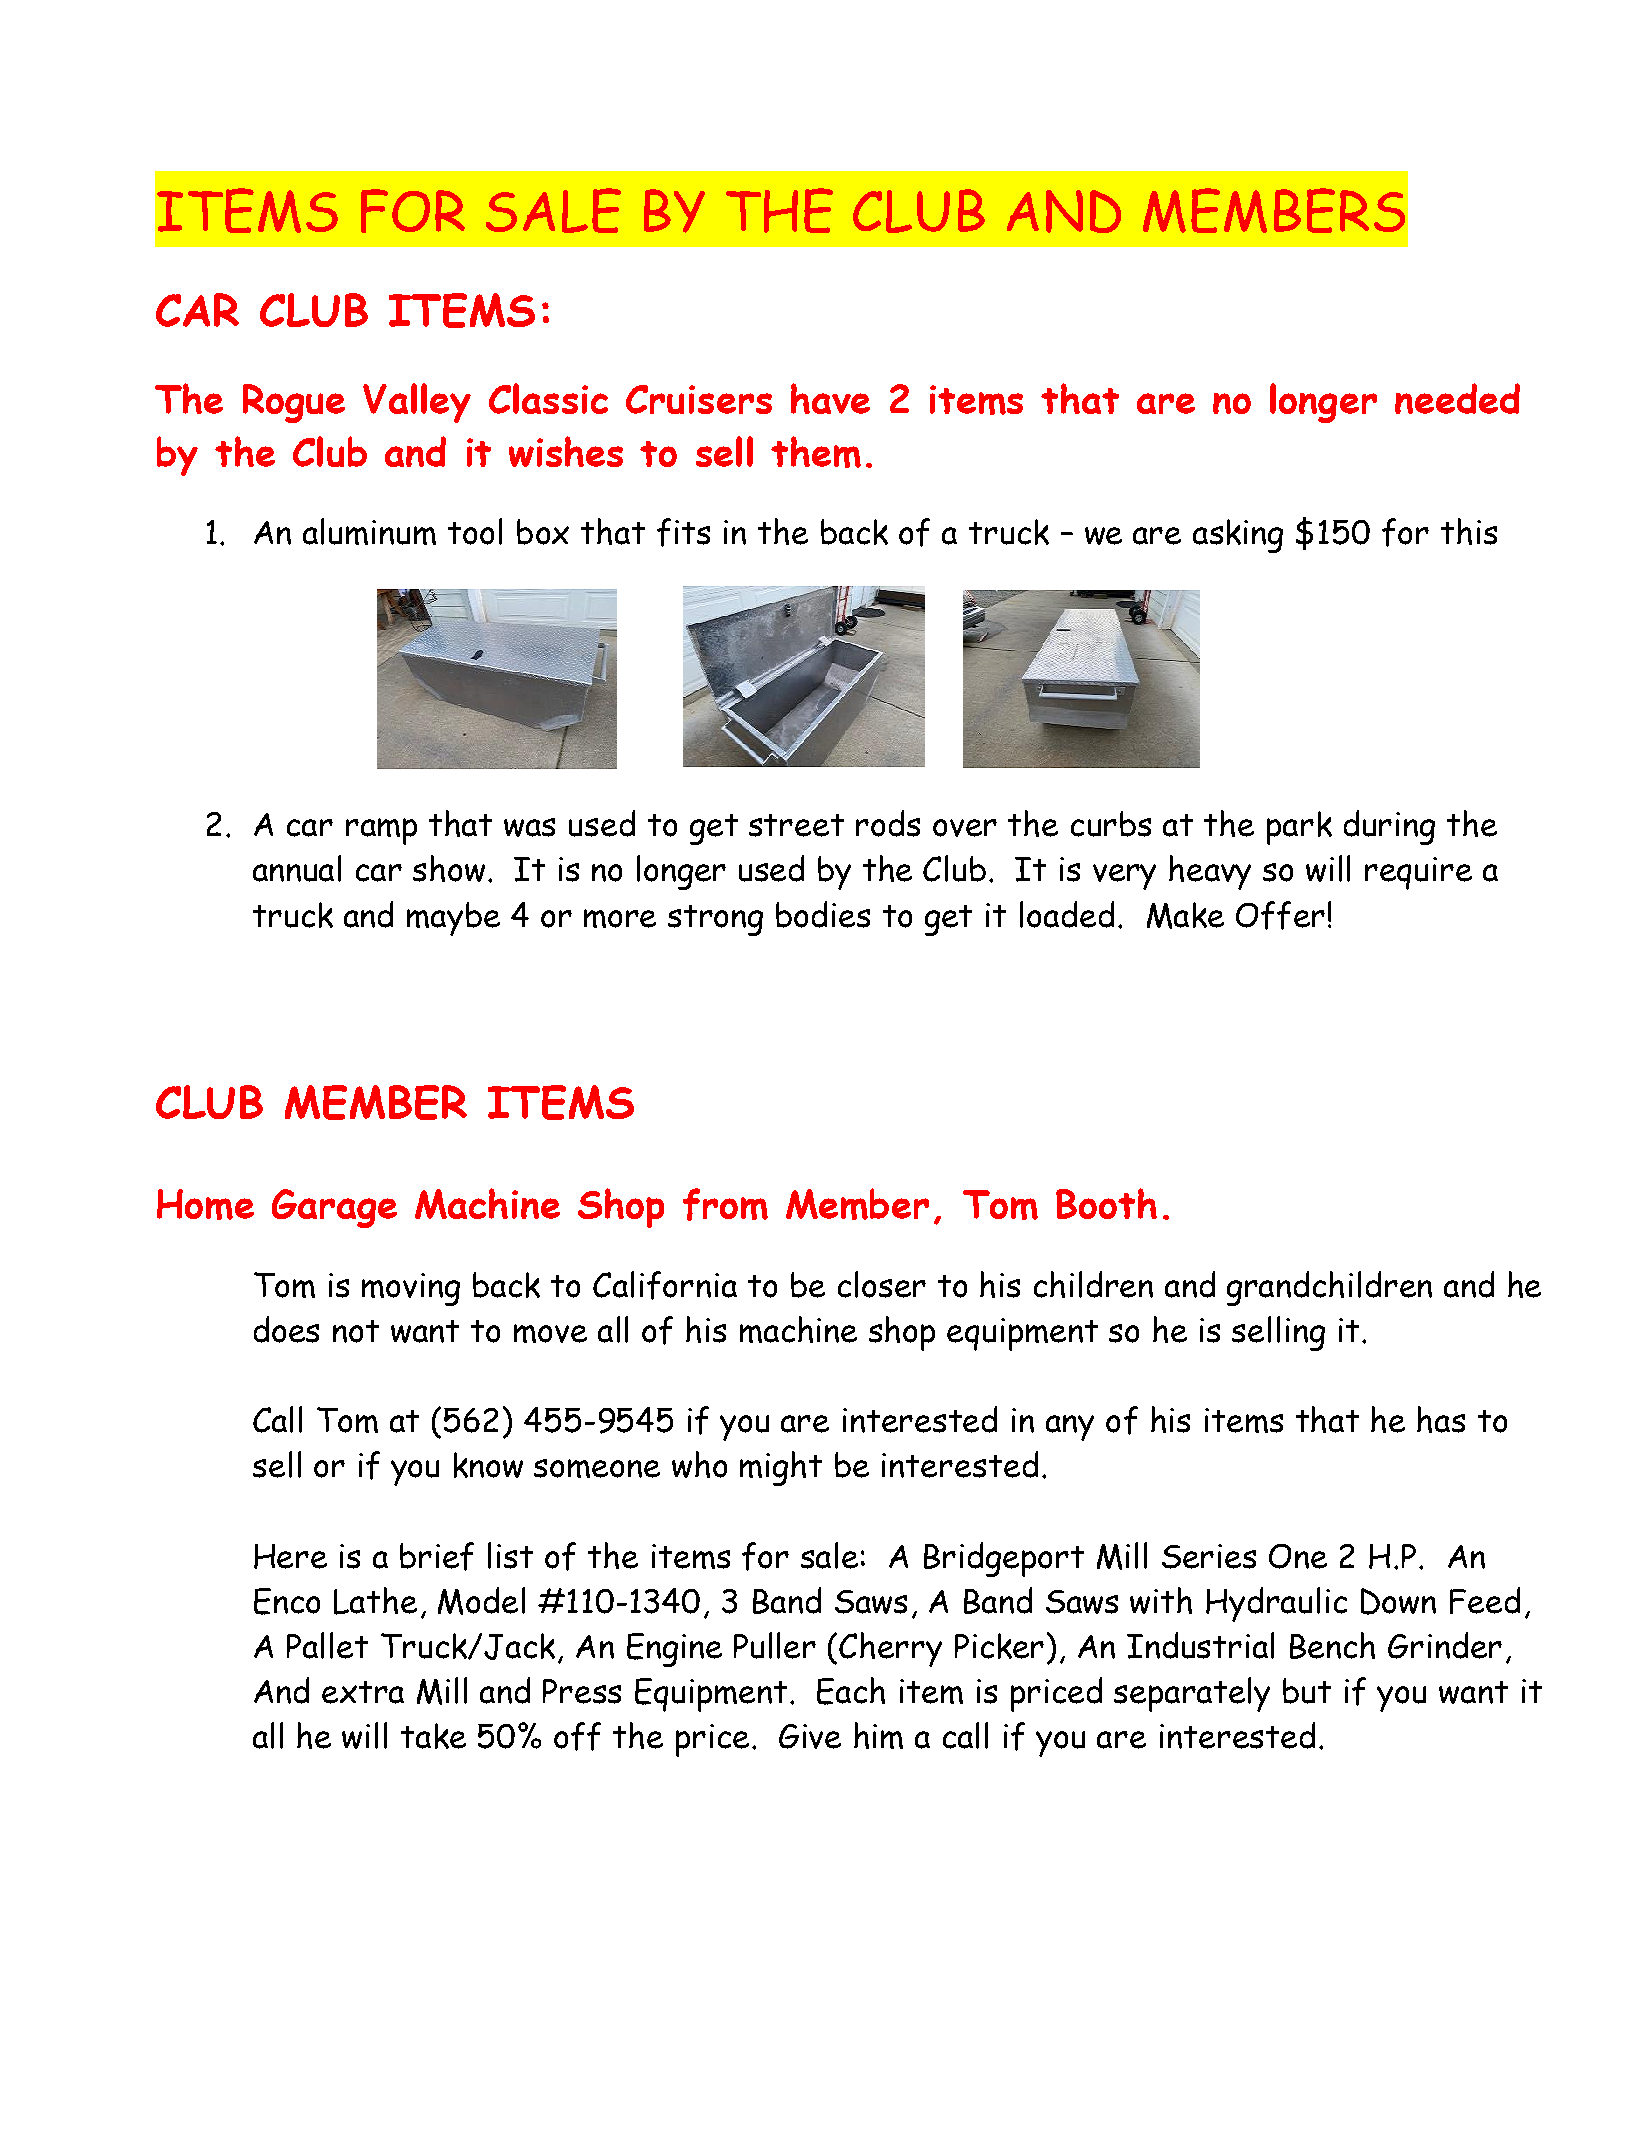 This screenshot has height=2135, width=1650. I want to click on Offer, so click(1280, 915).
